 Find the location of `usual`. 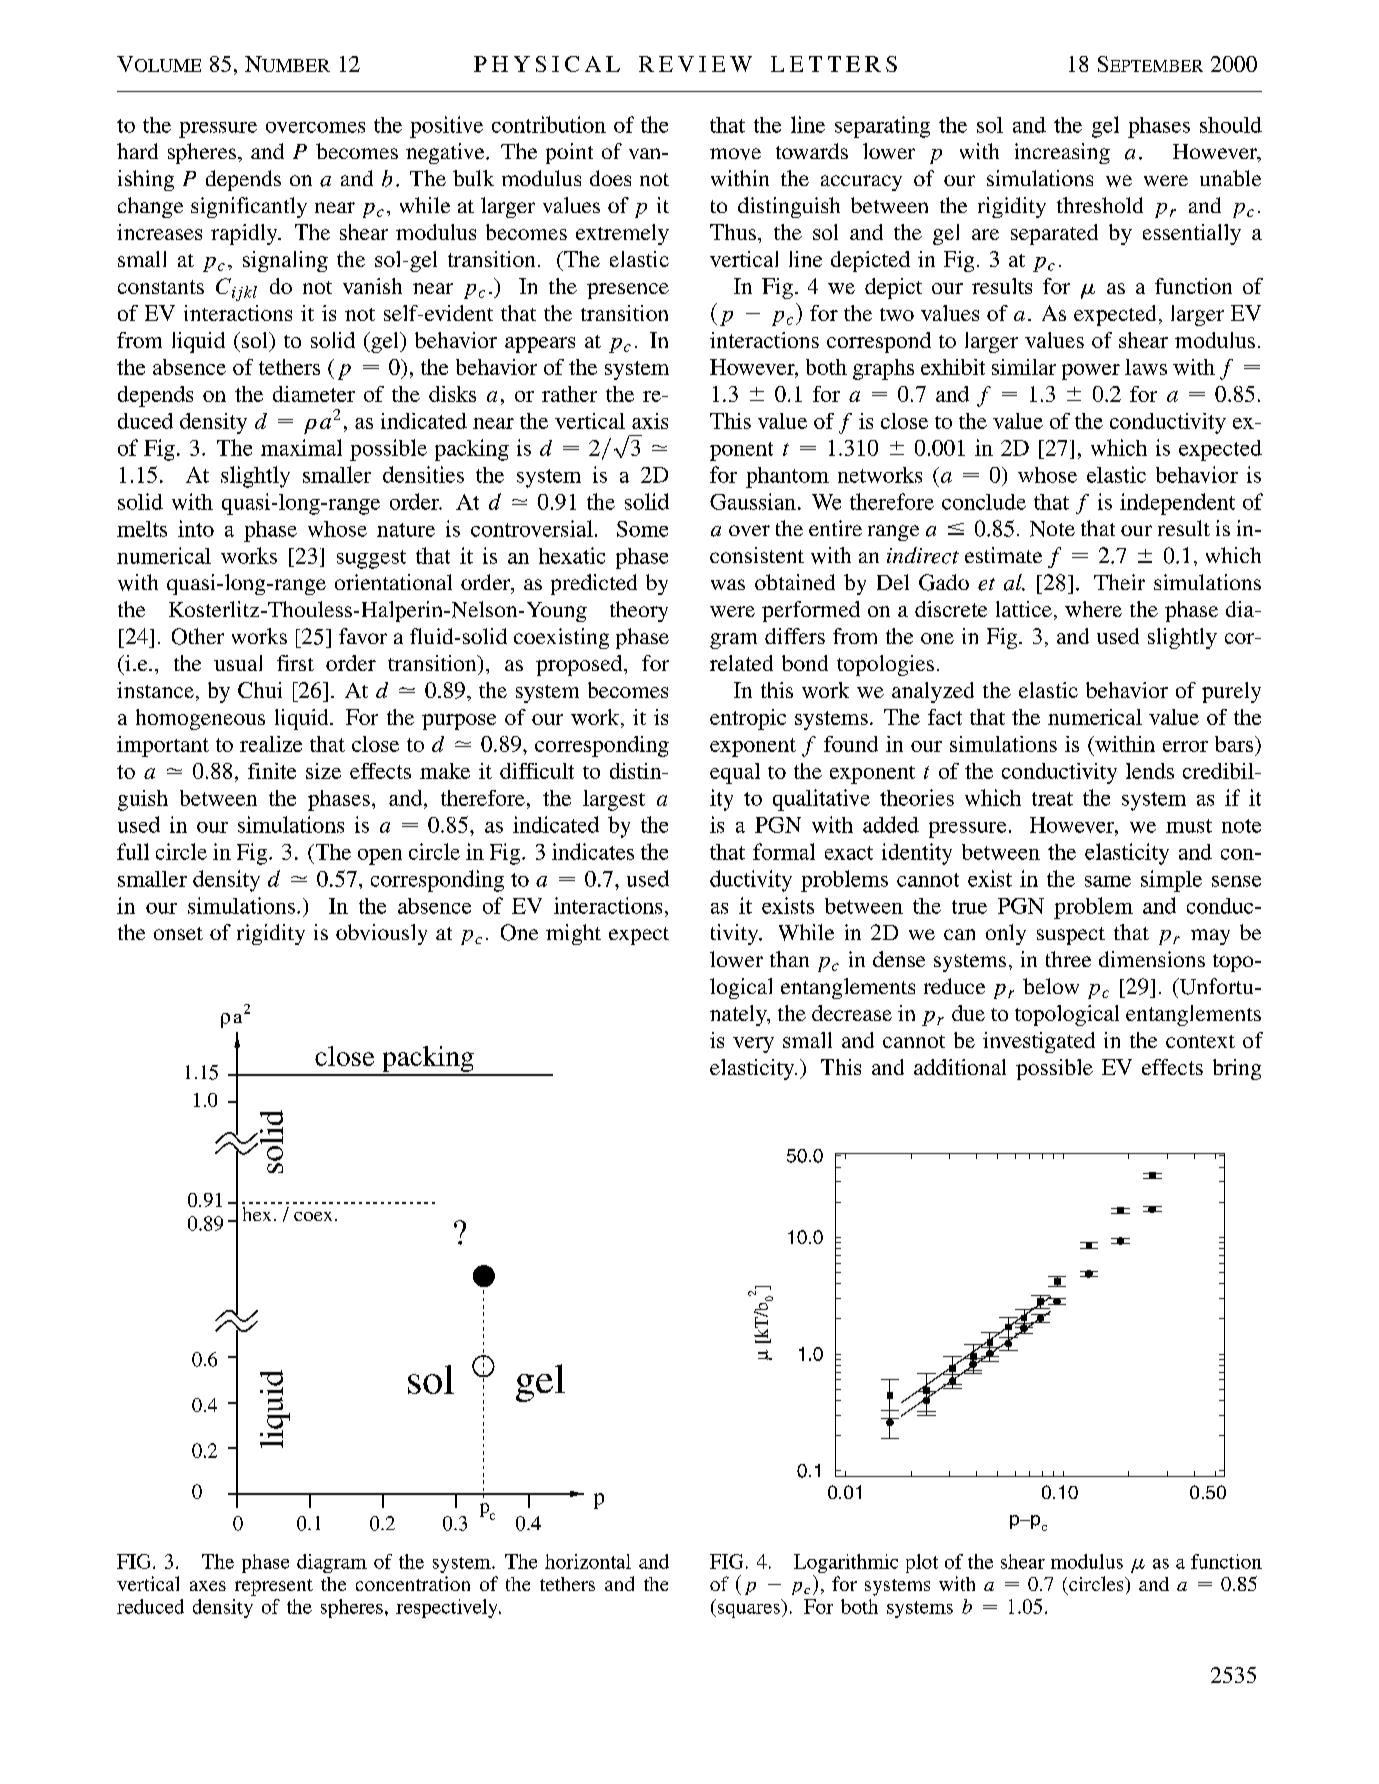

usual is located at coordinates (238, 663).
